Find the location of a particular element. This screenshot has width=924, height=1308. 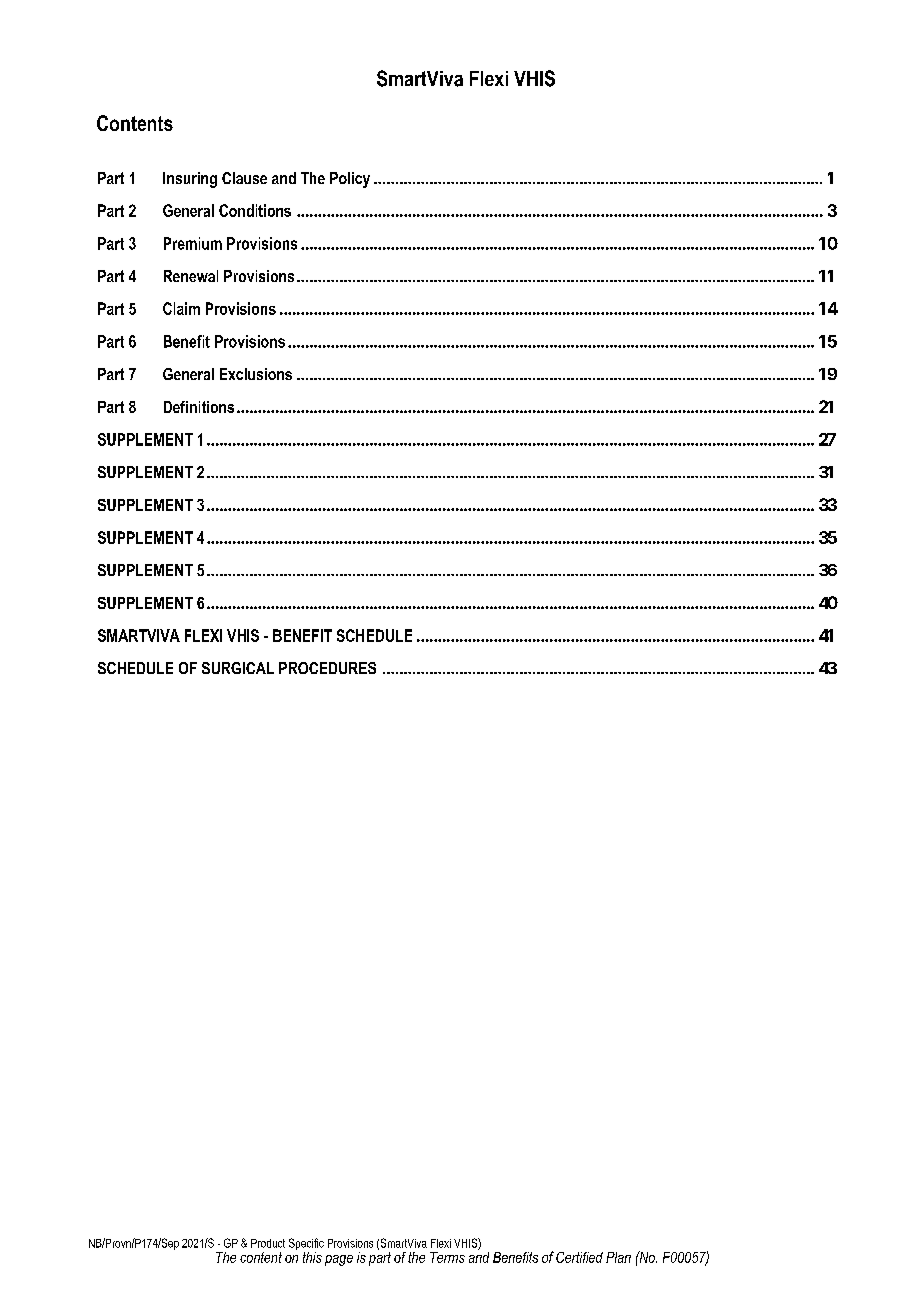

Claim is located at coordinates (181, 308).
